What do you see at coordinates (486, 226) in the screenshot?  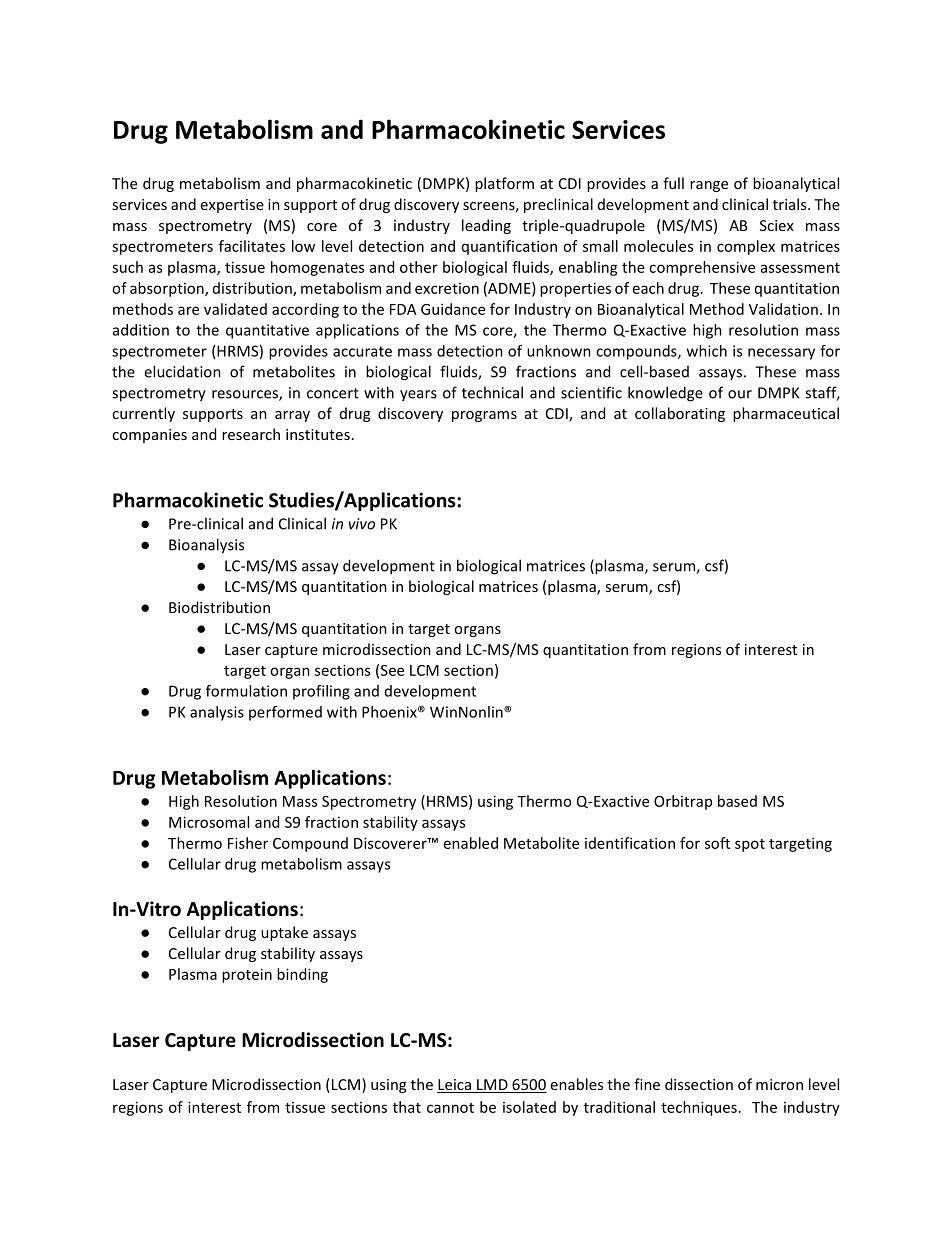 I see `leading` at bounding box center [486, 226].
